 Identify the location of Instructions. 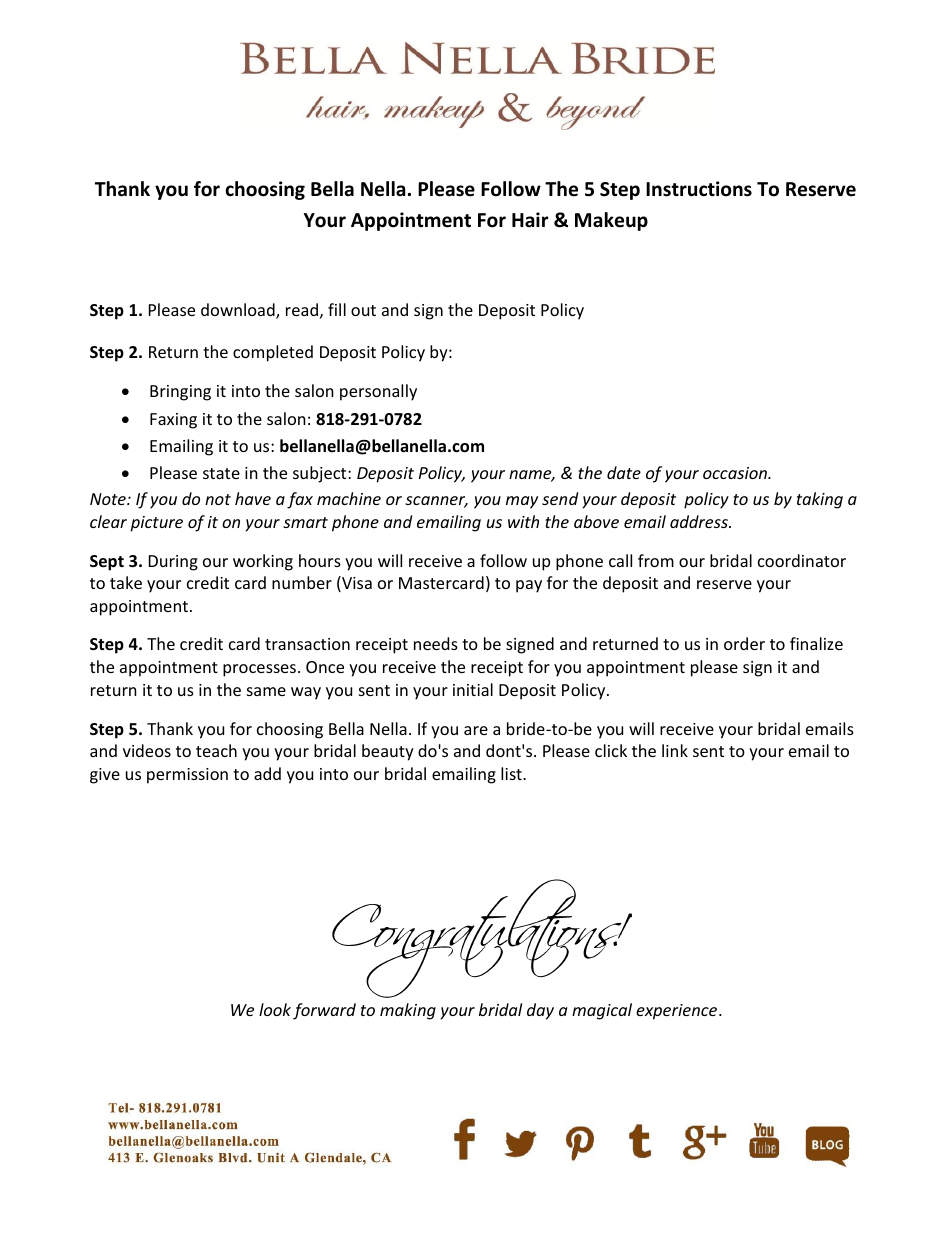
(699, 189).
